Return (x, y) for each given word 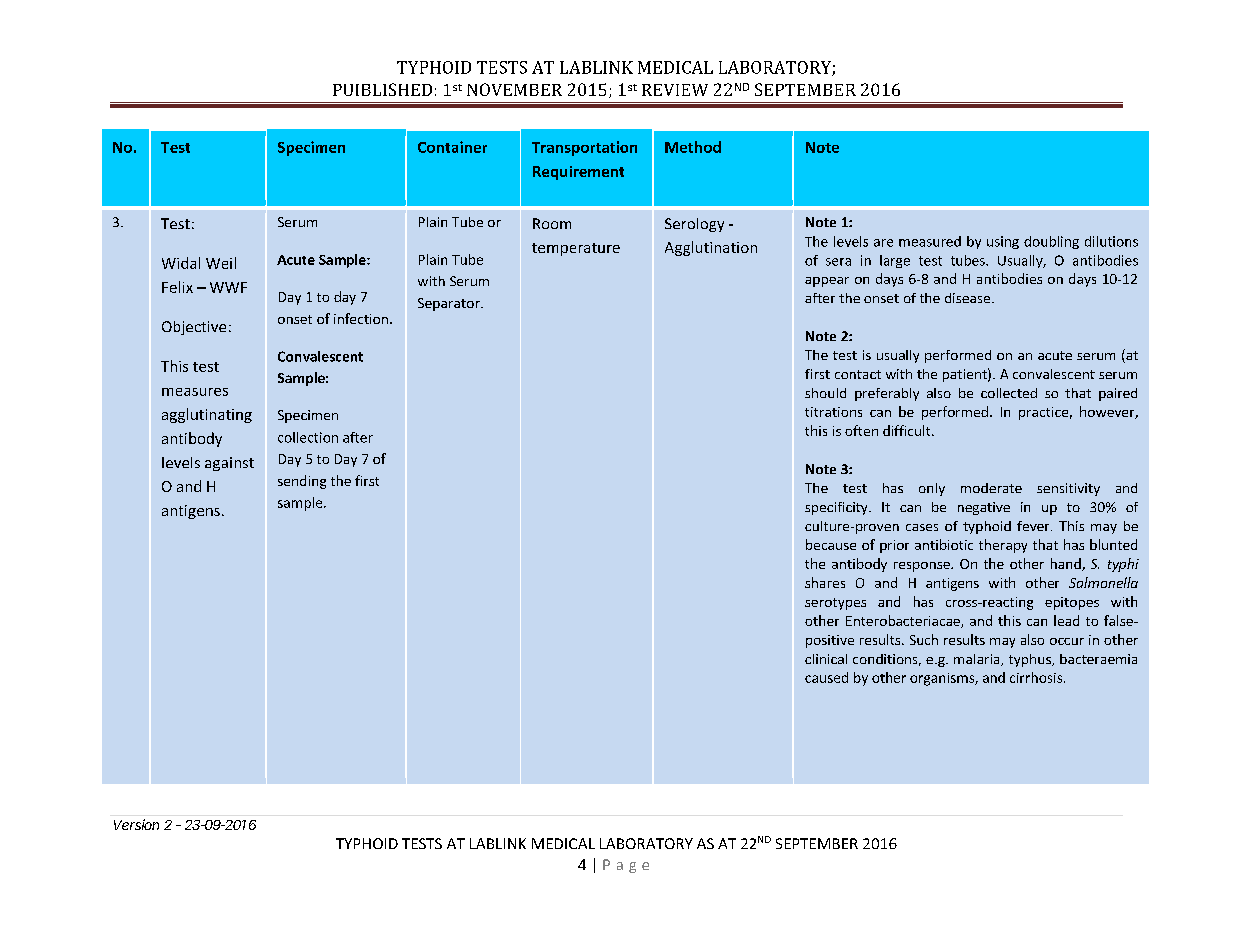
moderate (991, 488)
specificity (837, 508)
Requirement (578, 173)
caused (826, 677)
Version (136, 824)
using (1003, 242)
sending (302, 482)
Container (452, 147)
